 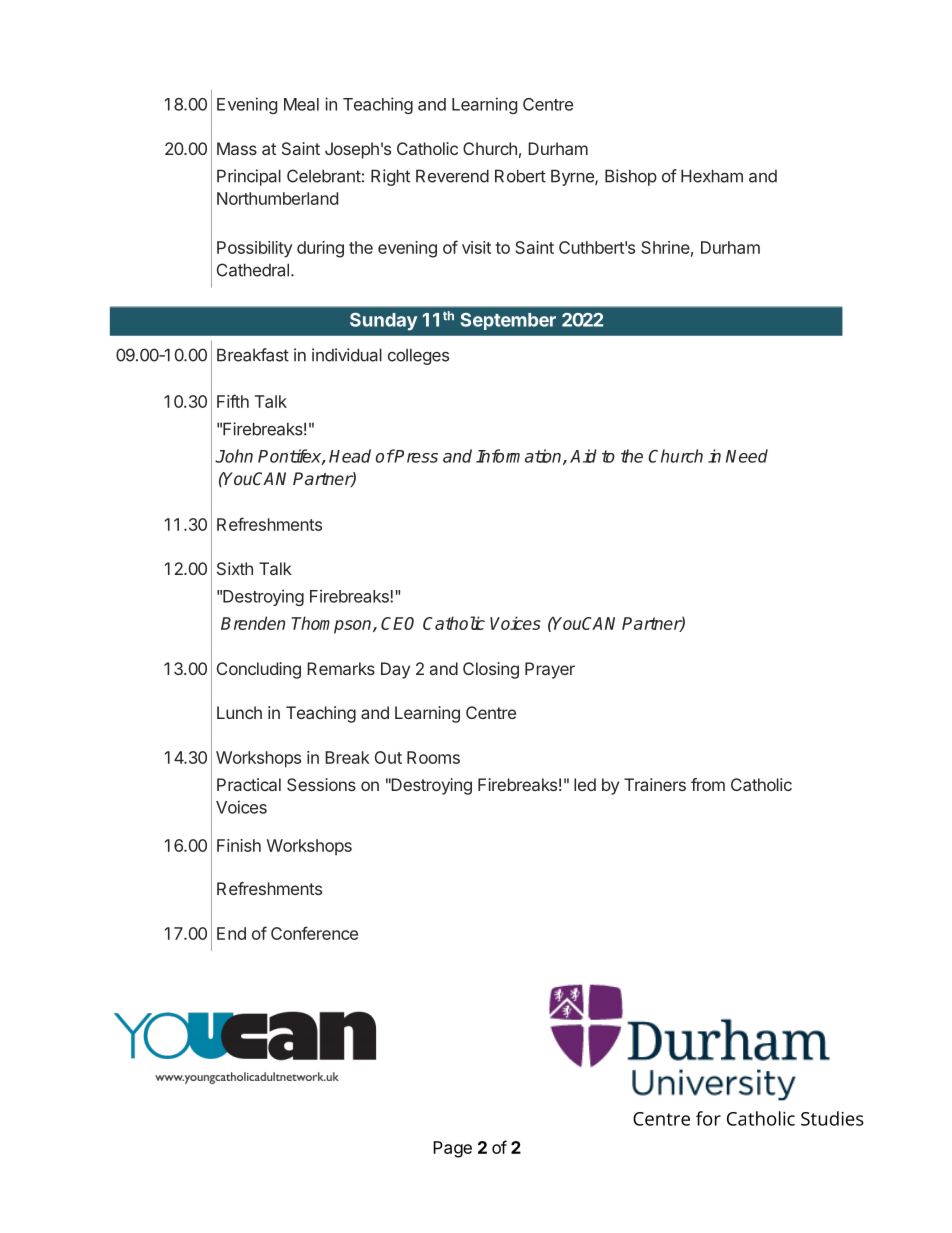 What do you see at coordinates (585, 784) in the screenshot?
I see `led` at bounding box center [585, 784].
